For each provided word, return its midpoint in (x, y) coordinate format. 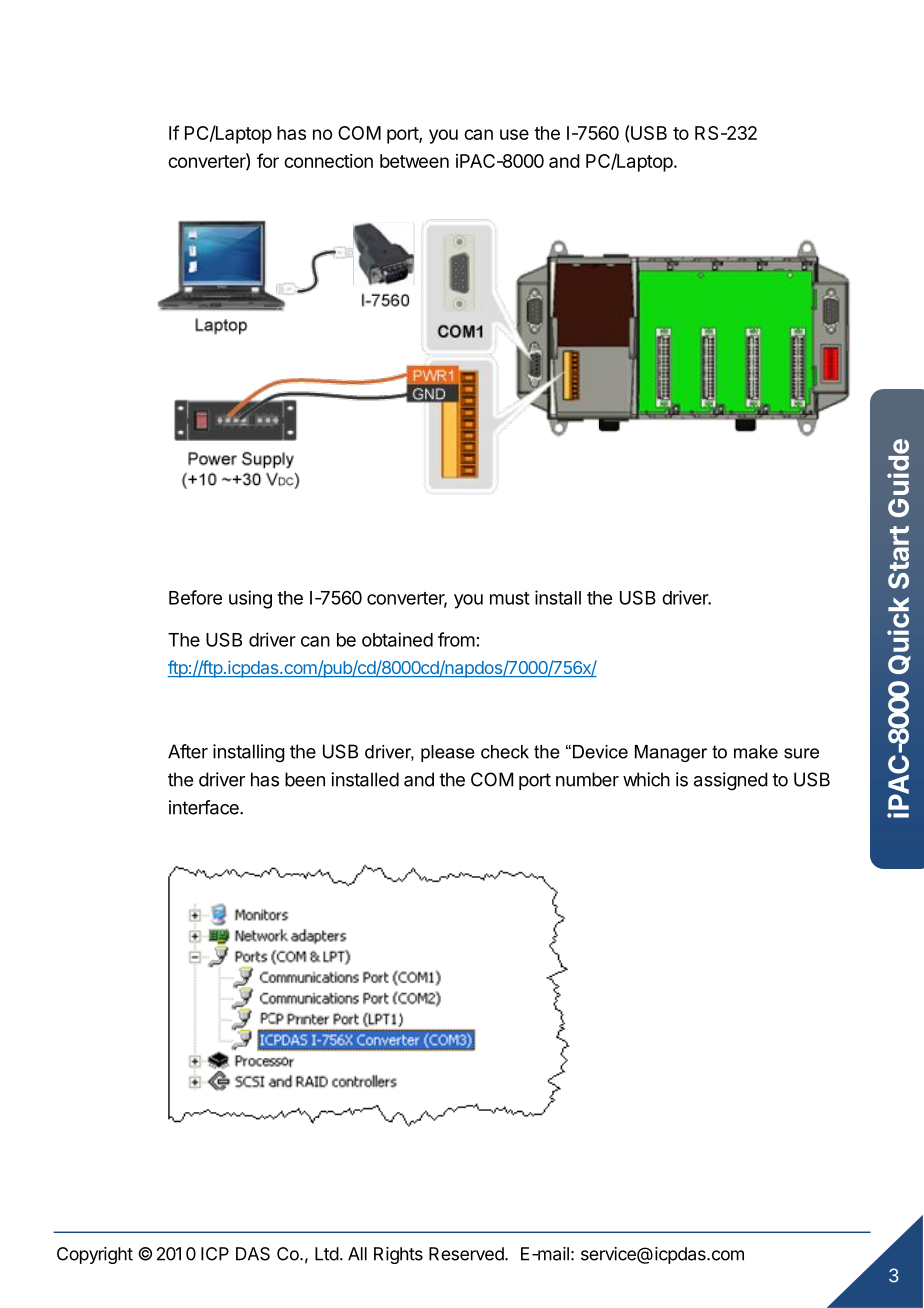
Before (195, 597)
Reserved (467, 1254)
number (587, 779)
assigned (731, 781)
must (510, 598)
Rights (398, 1255)
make (756, 752)
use (514, 134)
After (188, 751)
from (456, 639)
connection (328, 161)
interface (205, 807)
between (414, 161)
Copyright (95, 1255)
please (448, 753)
